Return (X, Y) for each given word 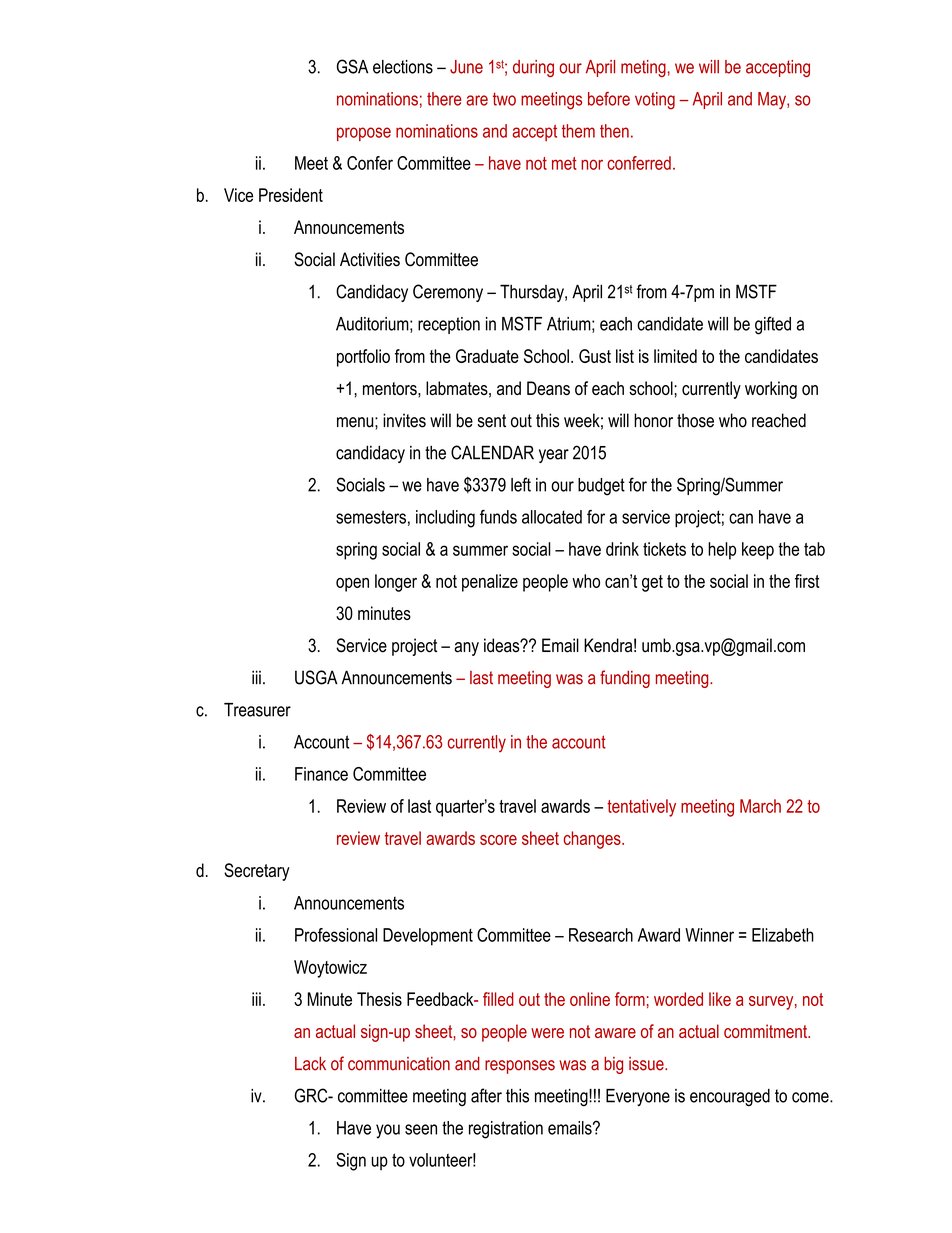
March (760, 806)
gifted (773, 325)
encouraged (730, 1097)
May (773, 101)
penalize (490, 583)
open (352, 585)
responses (520, 1067)
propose (364, 134)
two (504, 99)
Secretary (257, 872)
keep (758, 551)
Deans (548, 388)
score (498, 840)
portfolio (363, 358)
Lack (310, 1063)
